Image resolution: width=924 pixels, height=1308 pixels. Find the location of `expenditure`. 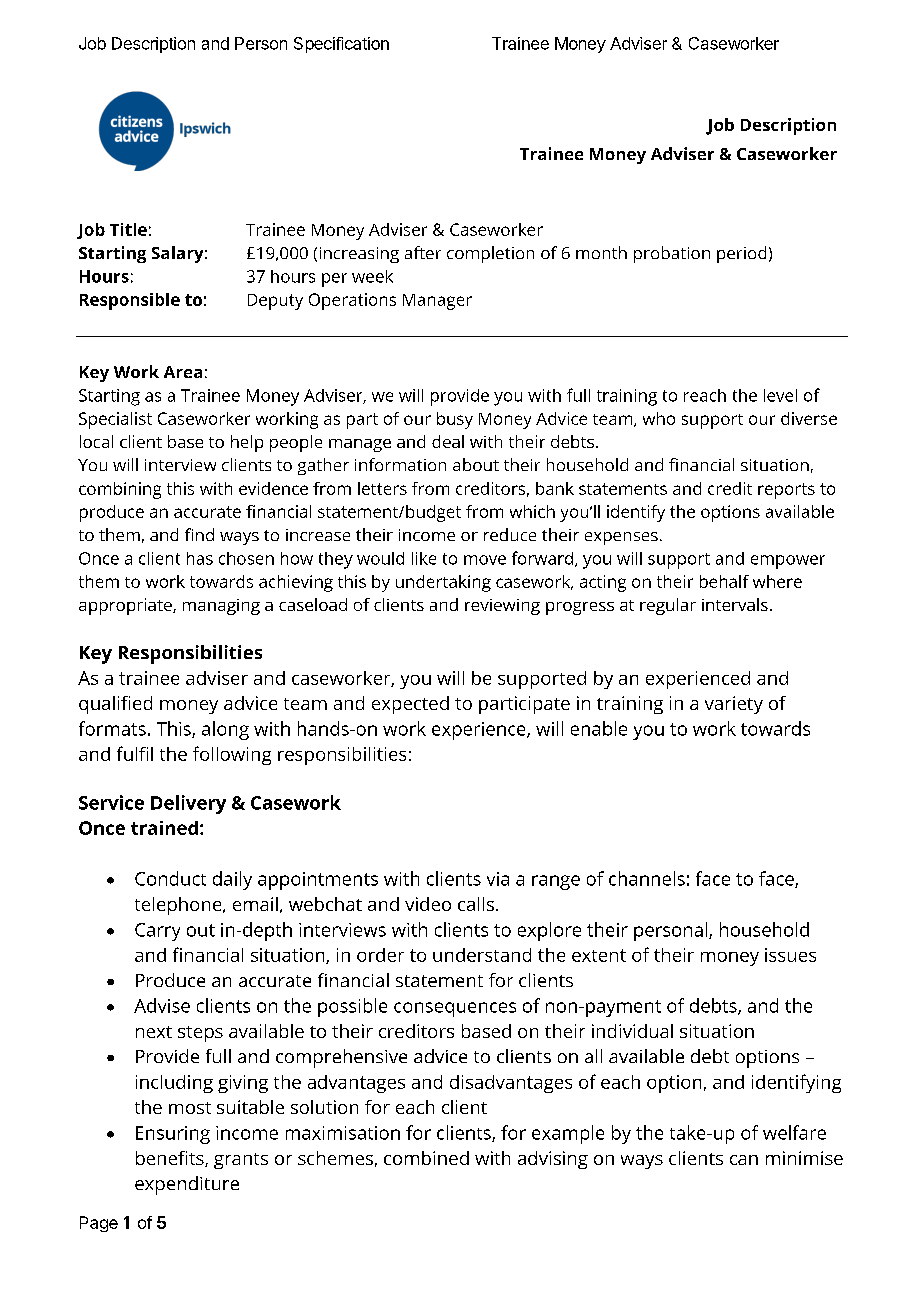

expenditure is located at coordinates (187, 1185).
